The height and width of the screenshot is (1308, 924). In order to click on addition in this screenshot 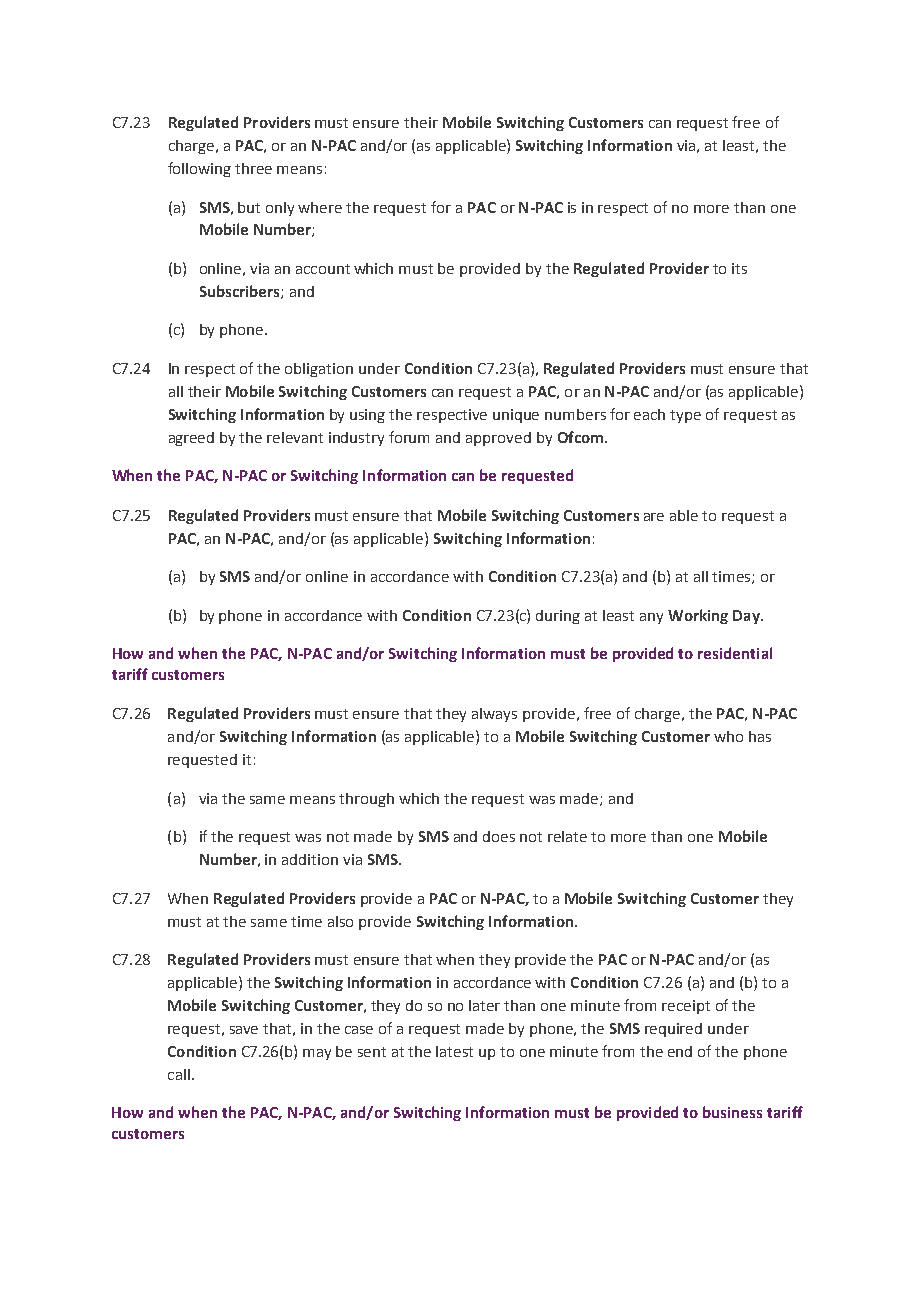, I will do `click(310, 859)`.
